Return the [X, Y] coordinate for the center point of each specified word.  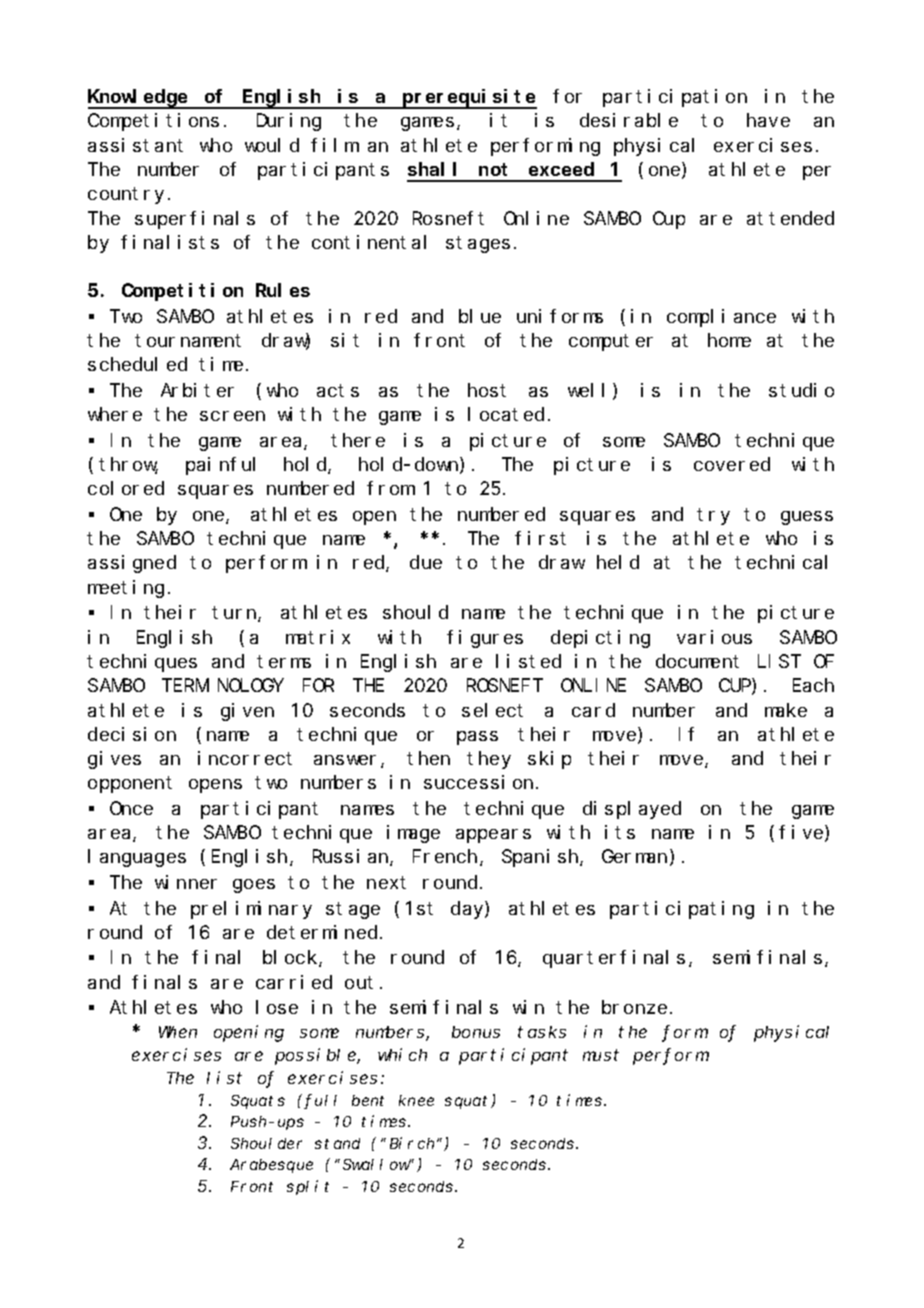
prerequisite [469, 99]
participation [675, 98]
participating [682, 910]
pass [477, 738]
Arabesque [271, 1166]
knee [416, 1100]
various [714, 637]
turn [235, 614]
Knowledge [139, 99]
